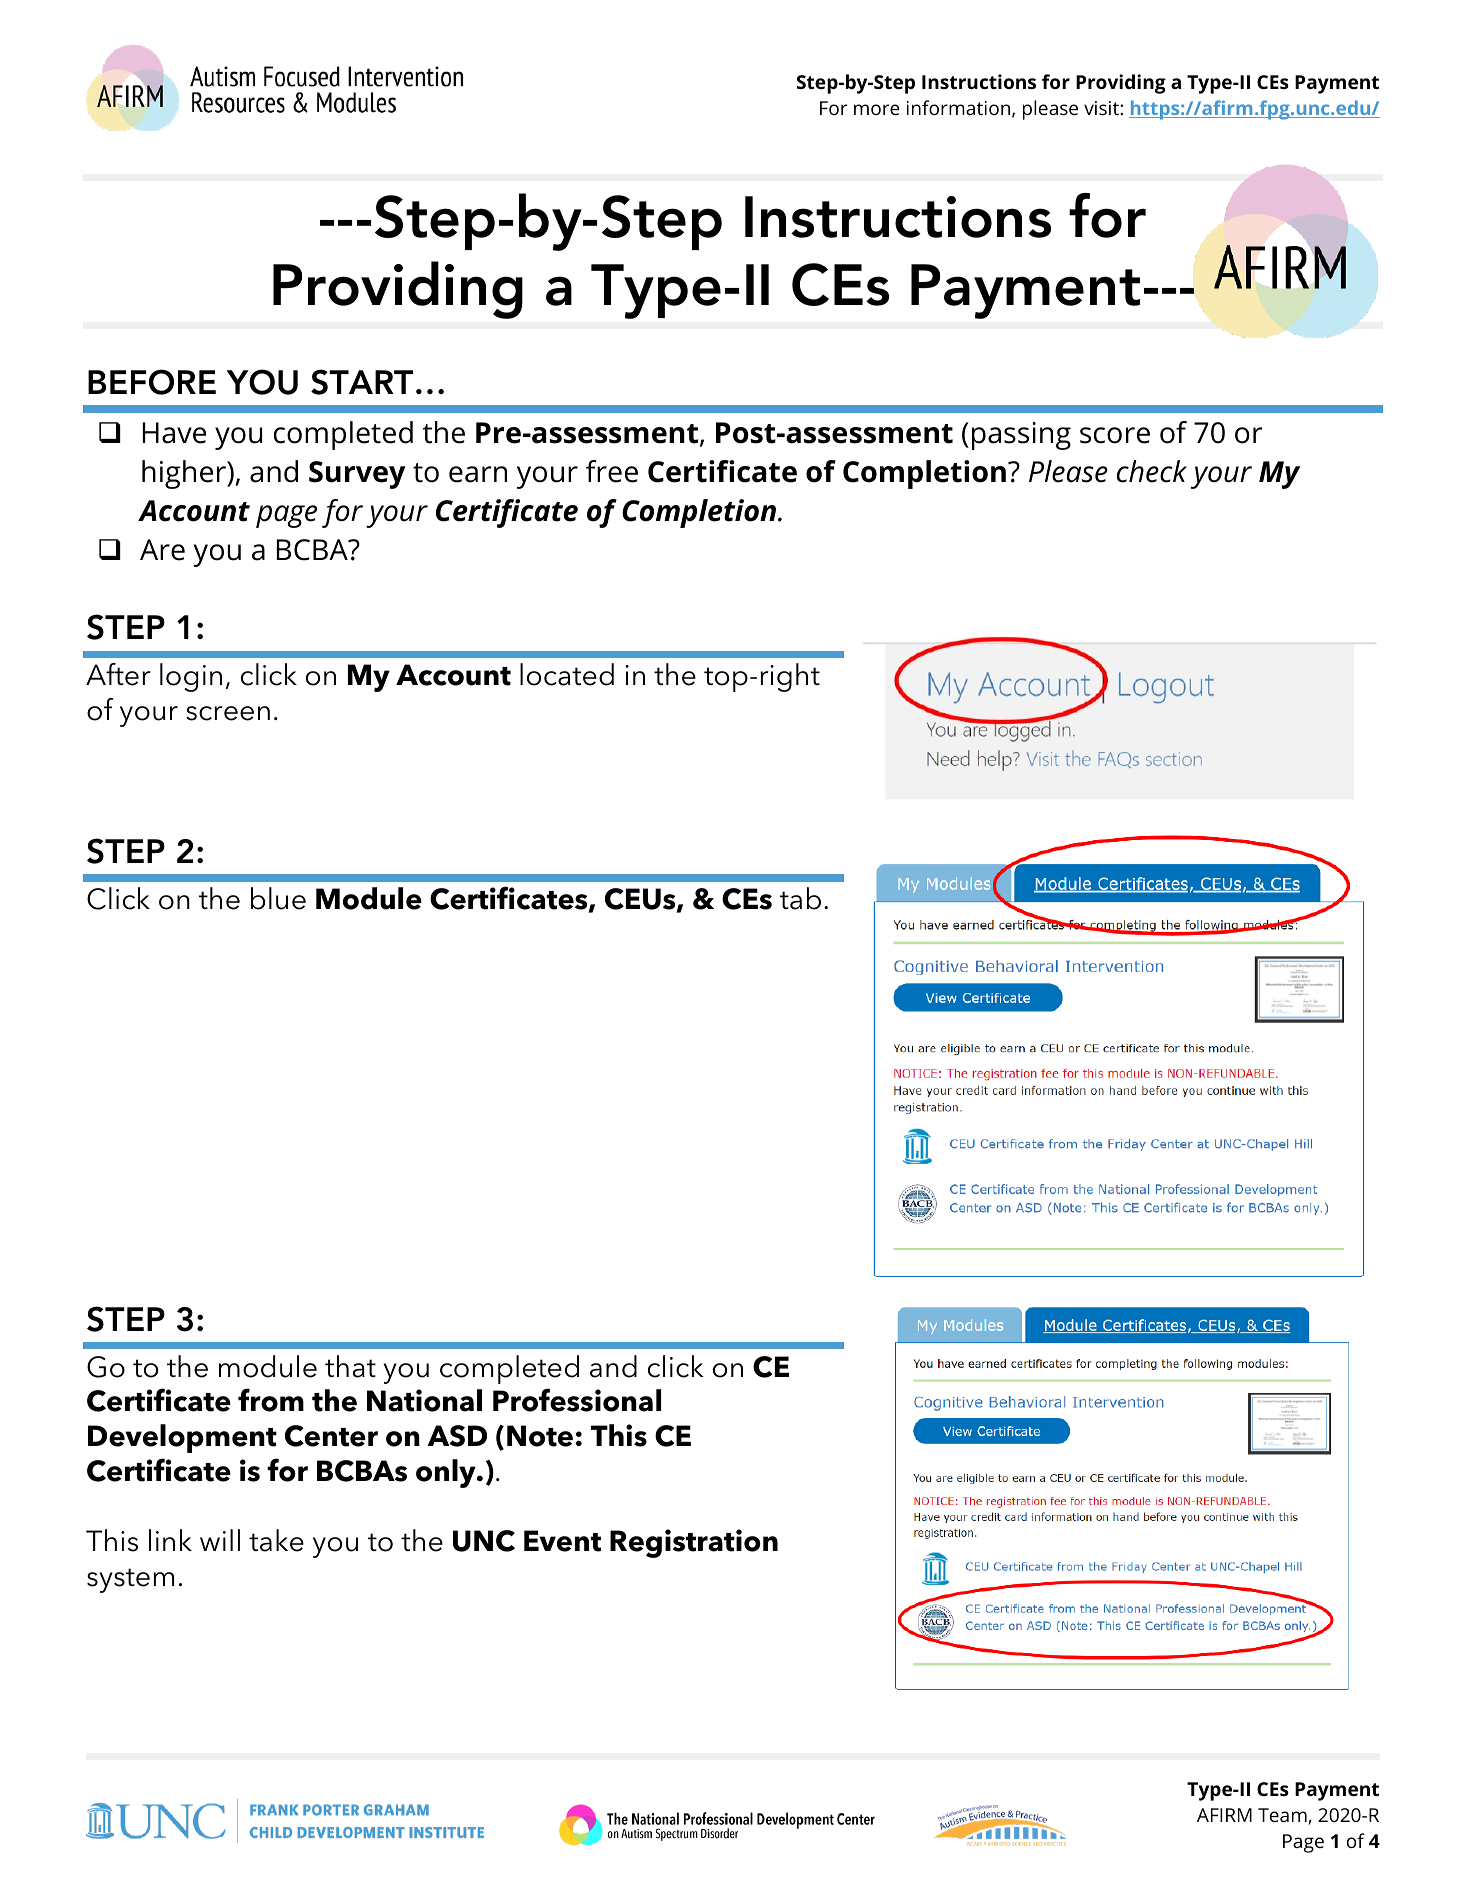 This image has height=1897, width=1466. Describe the element at coordinates (1152, 471) in the image. I see `check` at that location.
